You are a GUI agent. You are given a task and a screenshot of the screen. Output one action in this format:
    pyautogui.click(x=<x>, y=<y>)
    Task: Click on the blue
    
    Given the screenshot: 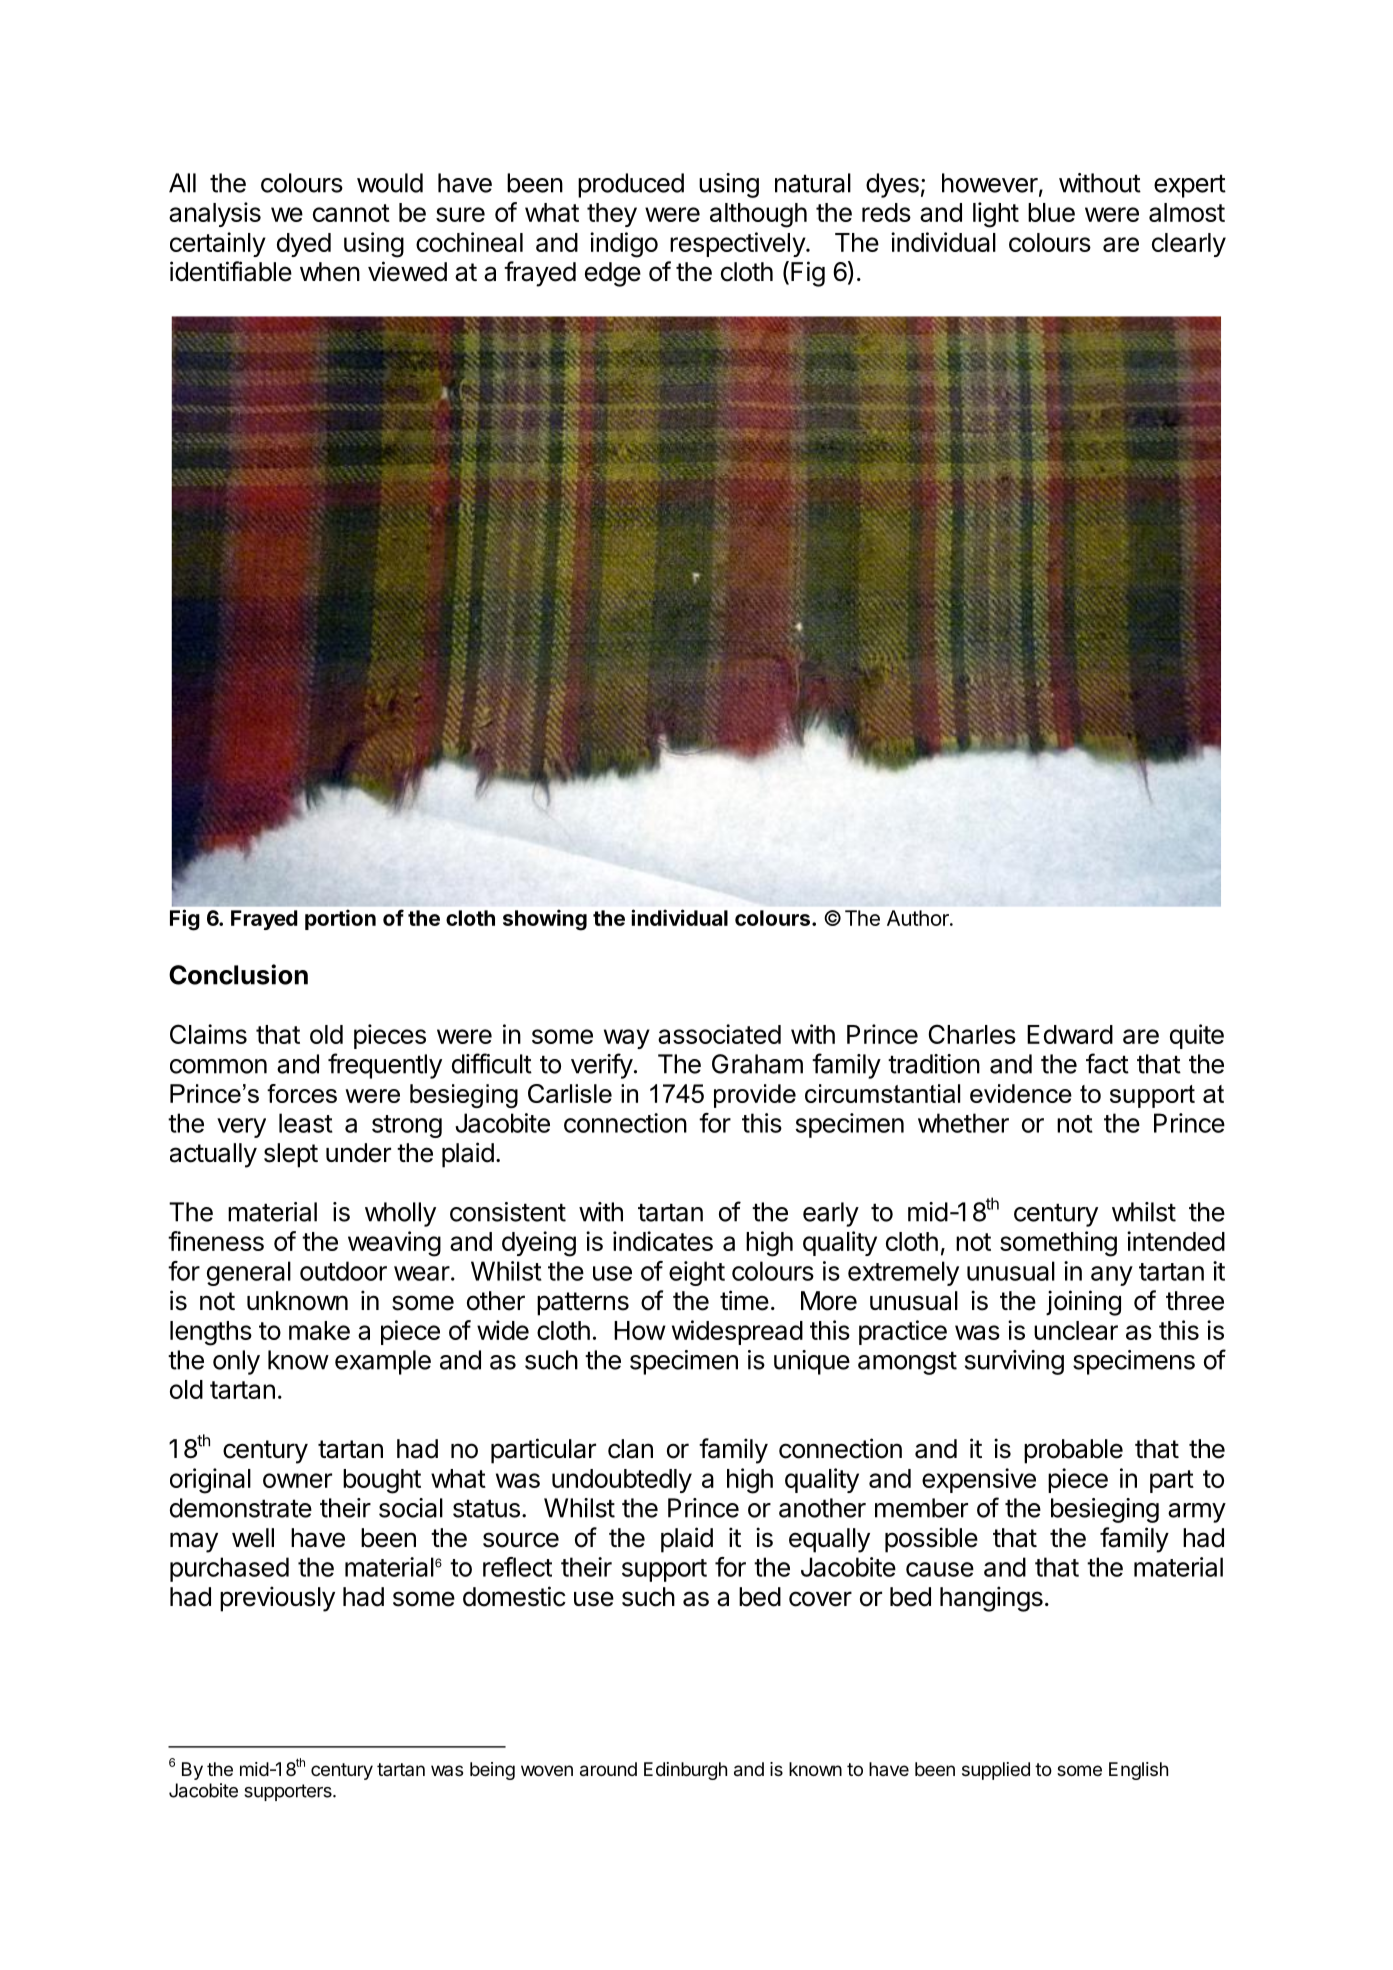 What is the action you would take?
    pyautogui.click(x=1051, y=212)
